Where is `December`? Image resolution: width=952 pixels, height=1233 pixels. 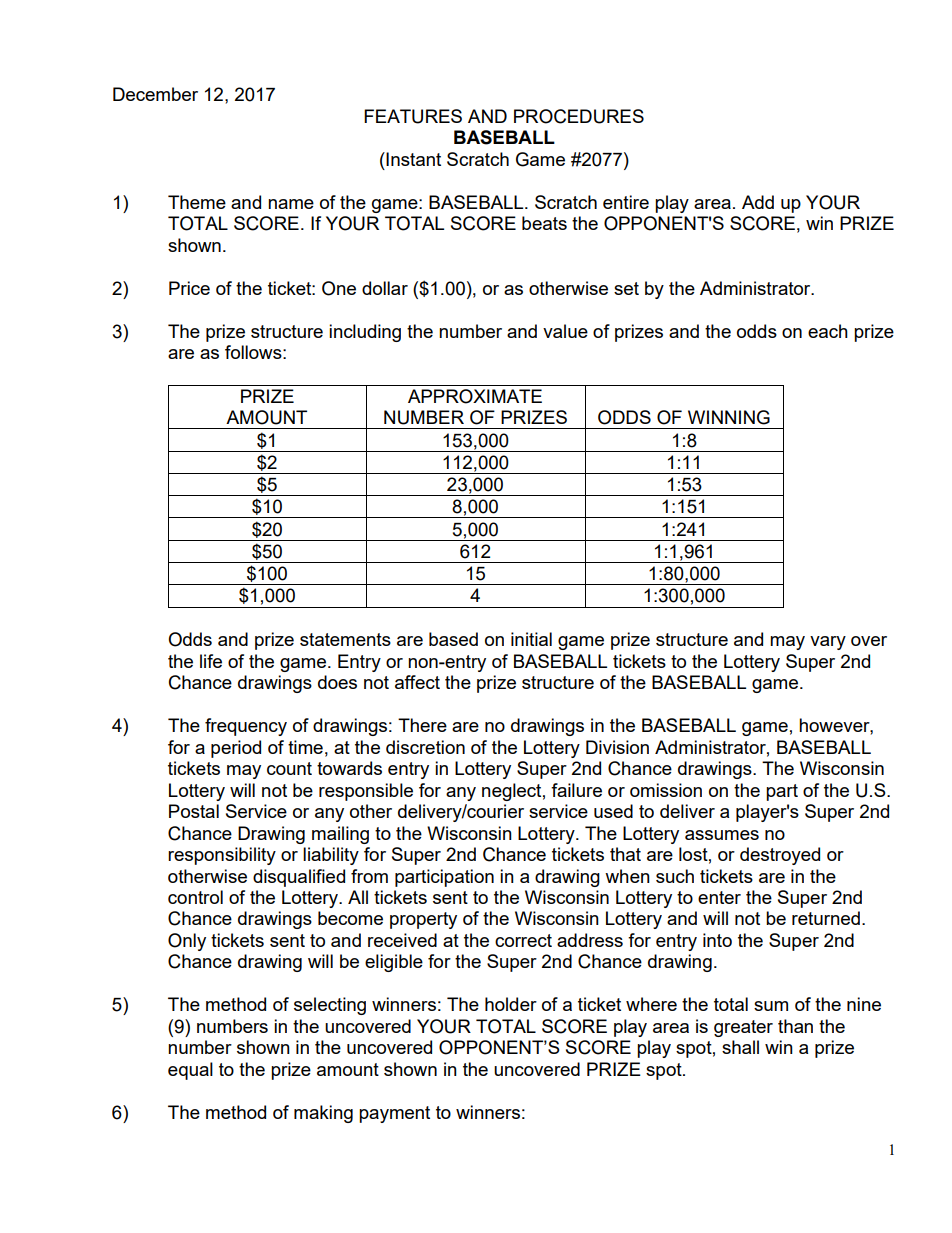 December is located at coordinates (155, 94).
